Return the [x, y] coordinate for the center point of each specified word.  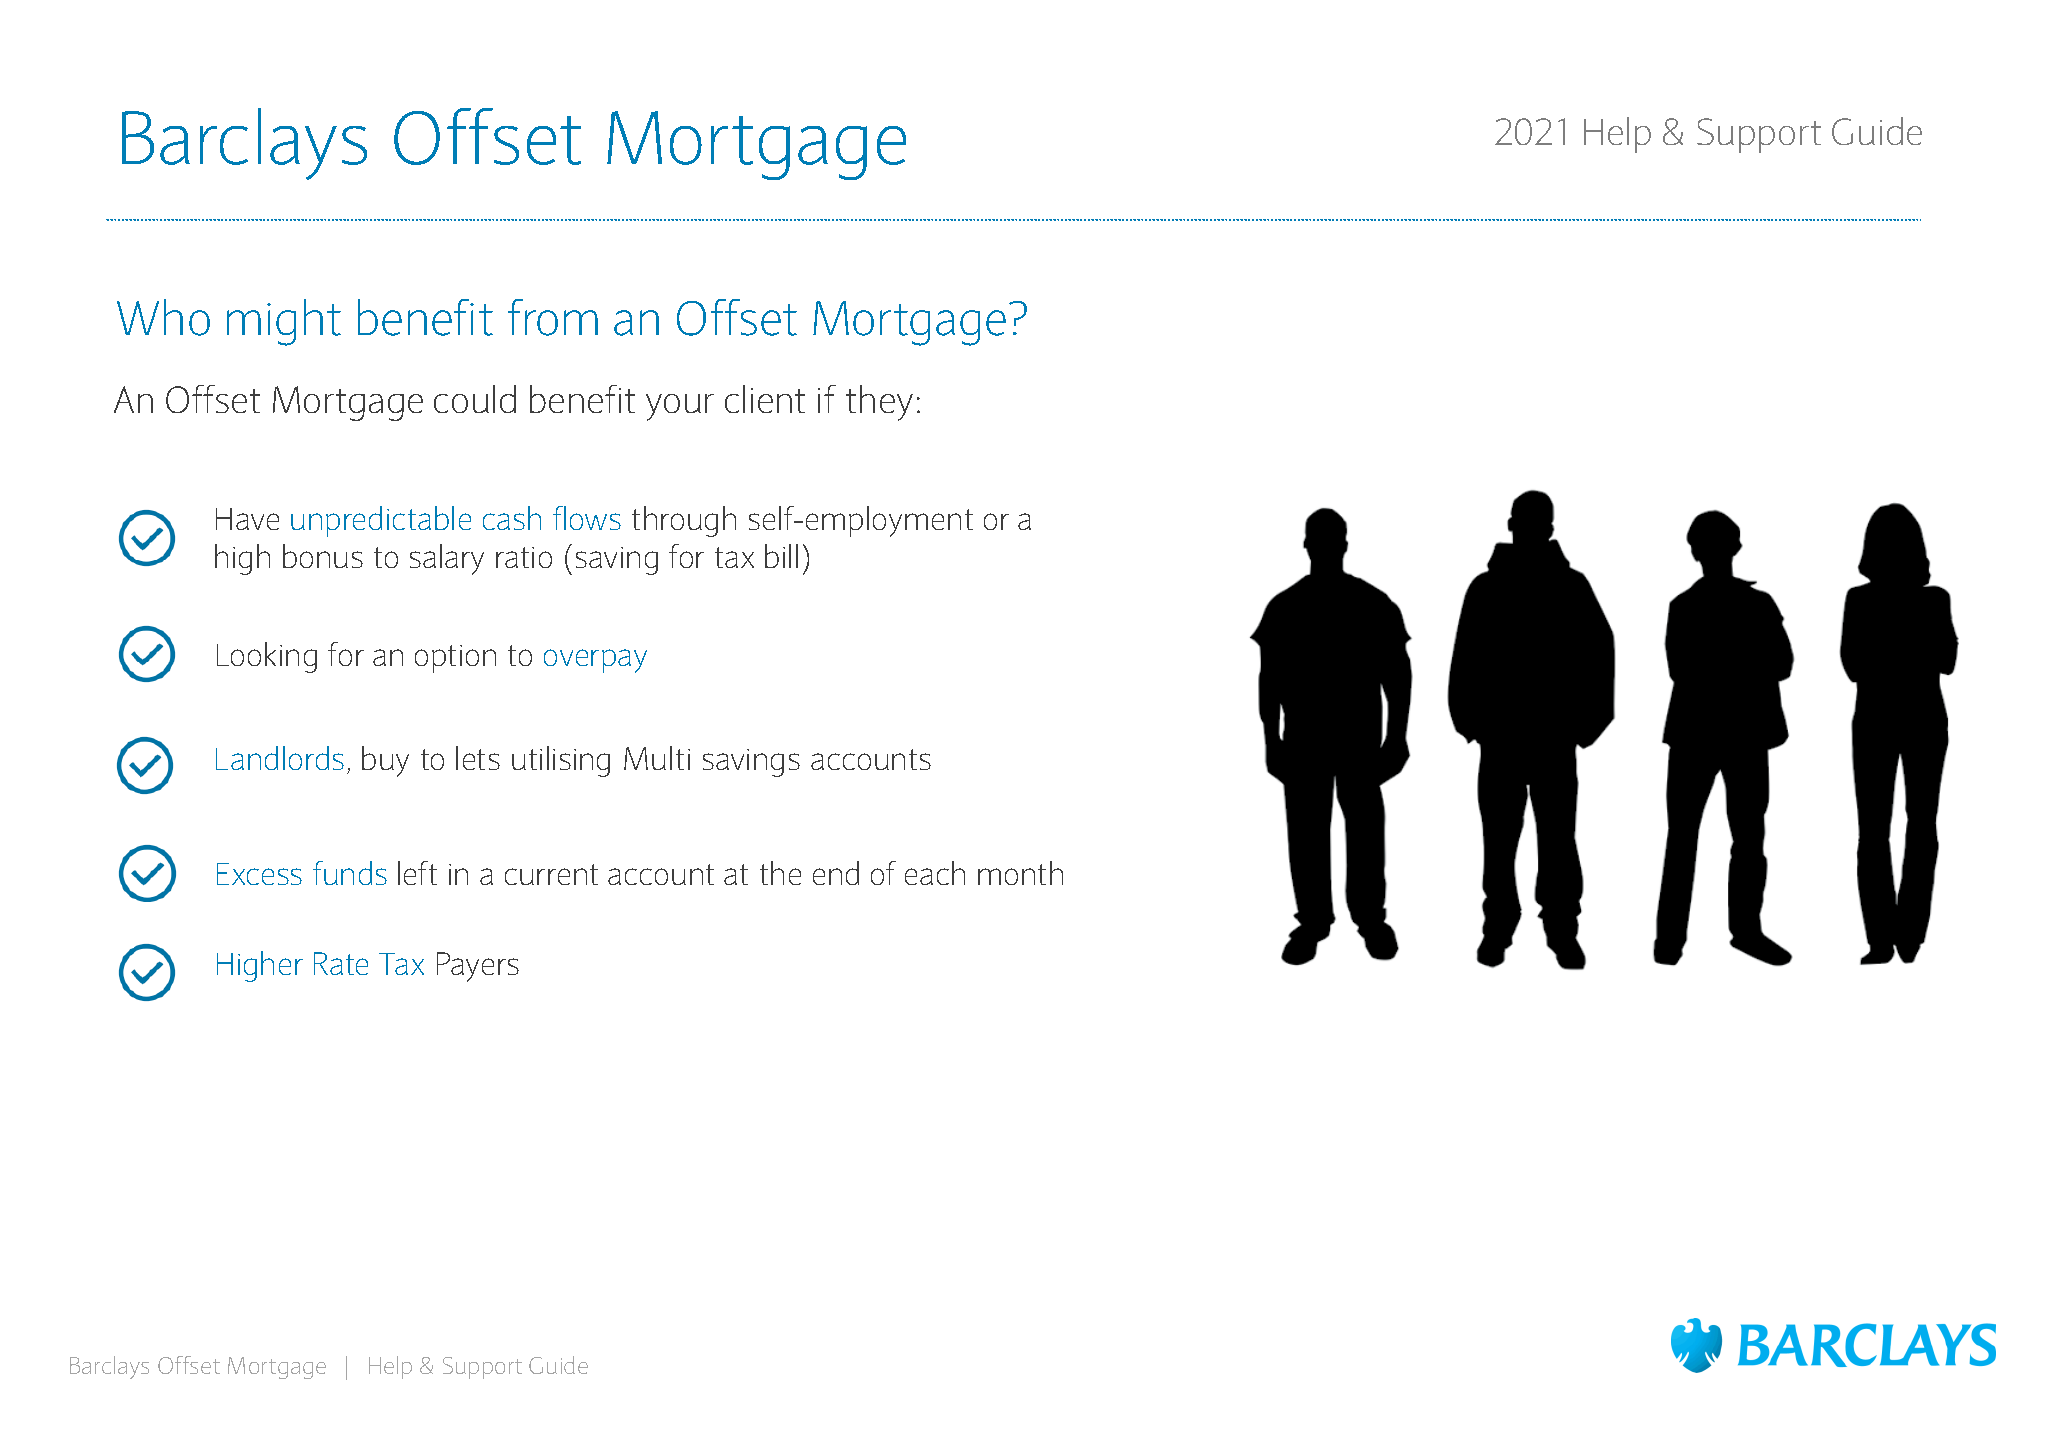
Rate [341, 963]
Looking [267, 657]
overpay [595, 661]
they [879, 403]
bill [781, 556]
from [553, 317]
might [284, 322]
